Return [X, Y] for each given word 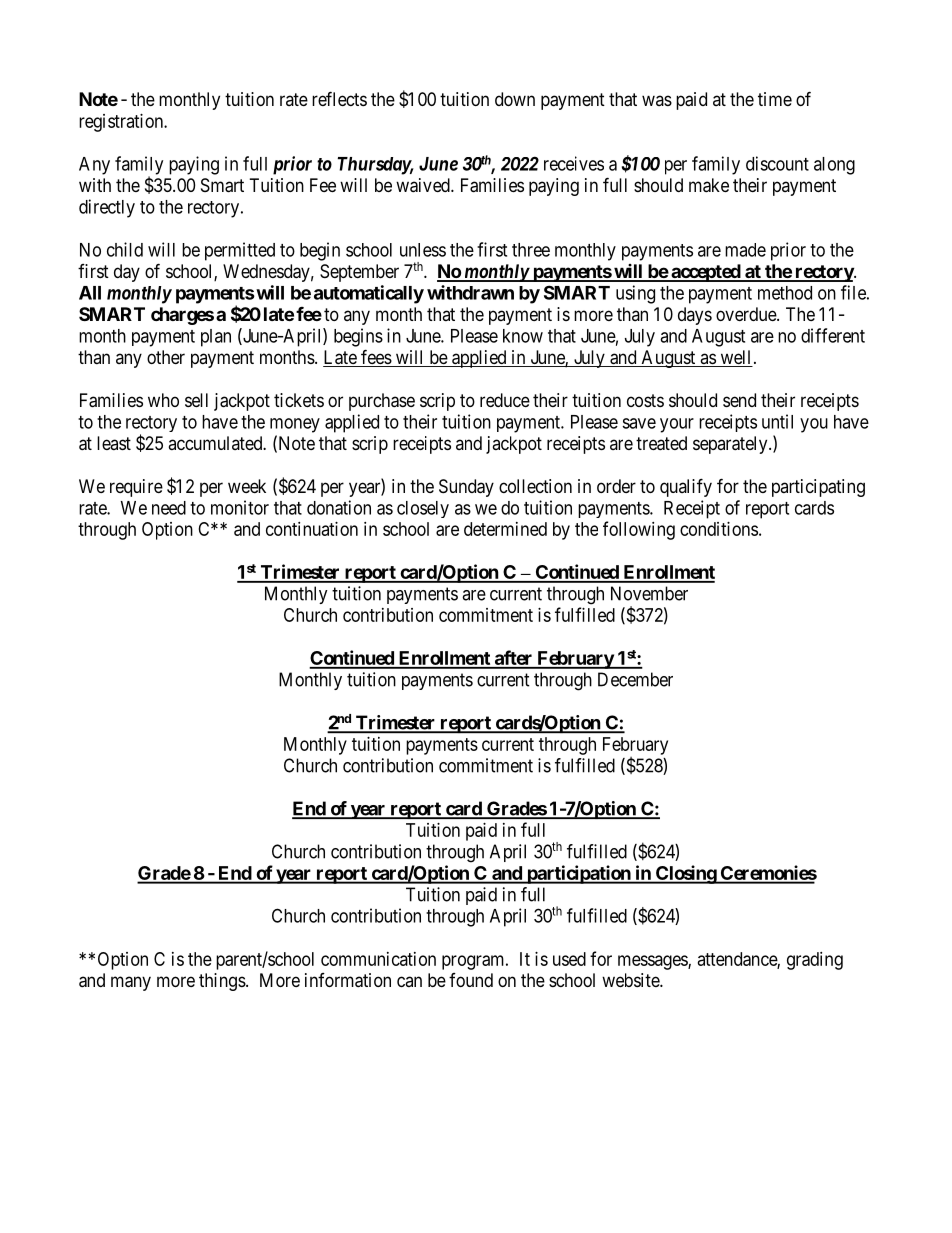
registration [122, 123]
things [222, 982]
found [471, 980]
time [775, 99]
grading [815, 961]
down [515, 99]
